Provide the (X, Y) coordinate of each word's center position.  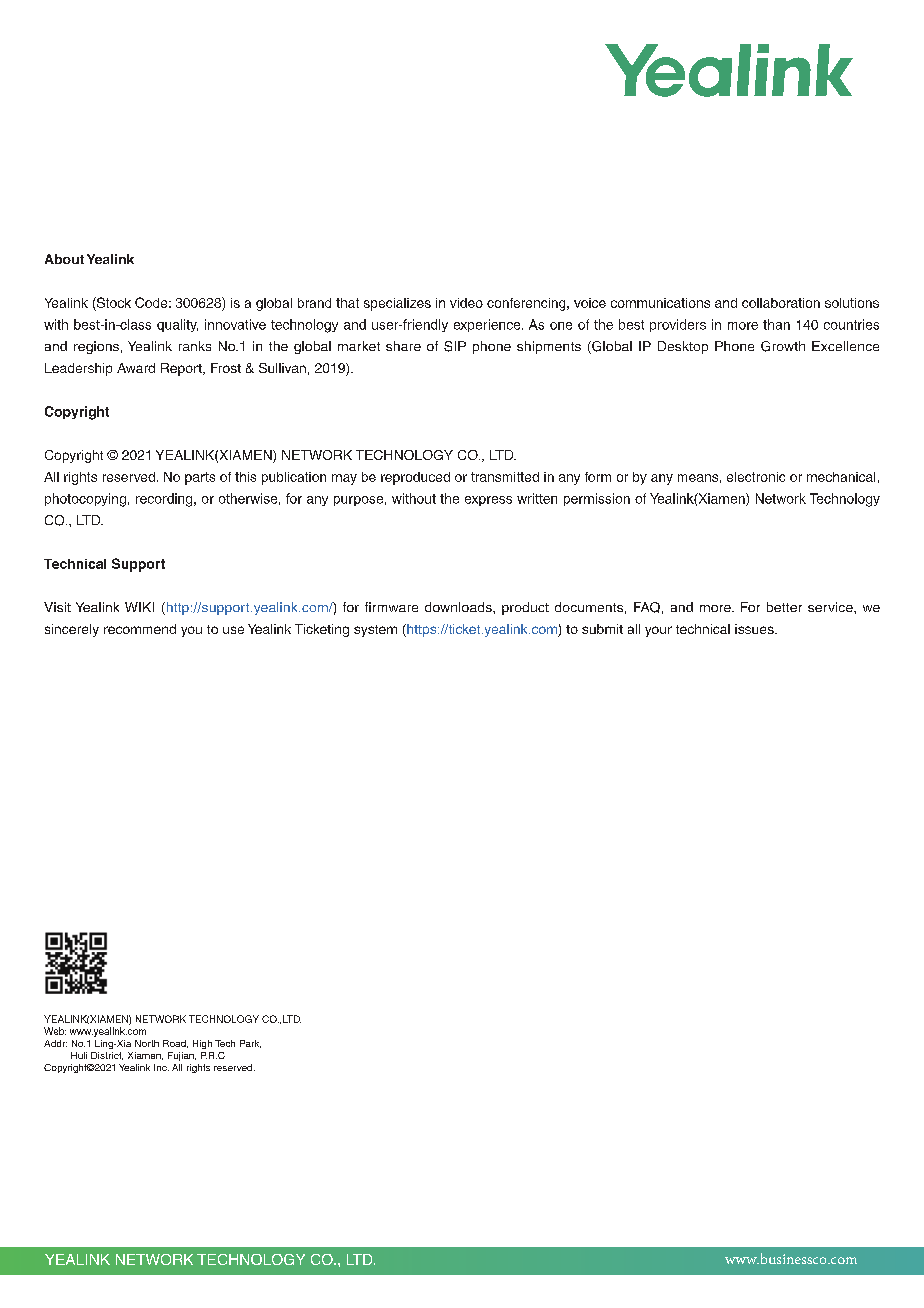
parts (200, 478)
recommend (140, 629)
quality (177, 325)
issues (755, 629)
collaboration (781, 303)
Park (250, 1044)
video (466, 303)
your (658, 631)
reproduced (415, 478)
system (375, 631)
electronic (756, 477)
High (202, 1044)
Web (55, 1031)
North (147, 1043)
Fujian (182, 1056)
